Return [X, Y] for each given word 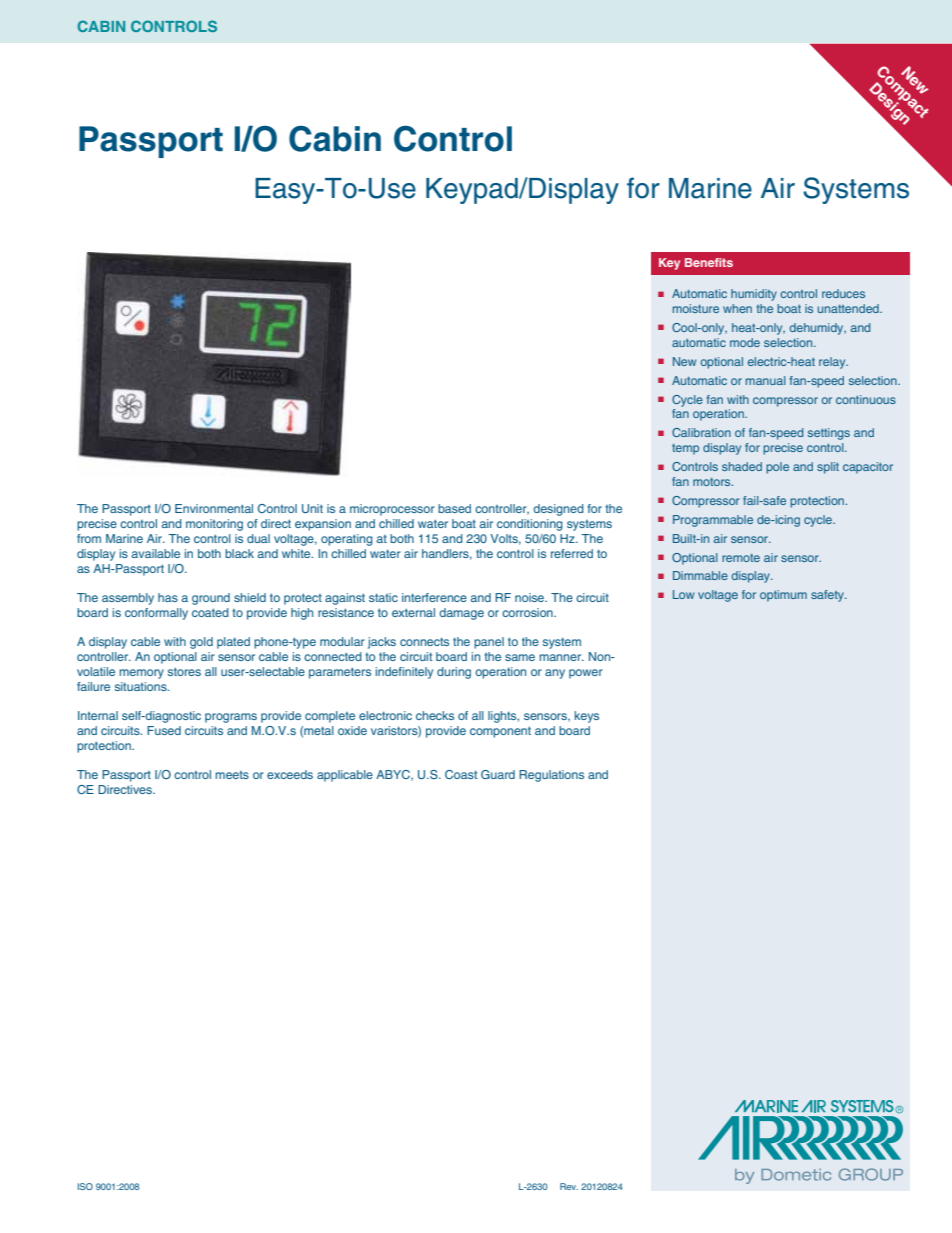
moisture [696, 308]
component [500, 732]
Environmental [214, 508]
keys [586, 717]
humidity [754, 295]
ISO [85, 1186]
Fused [164, 730]
